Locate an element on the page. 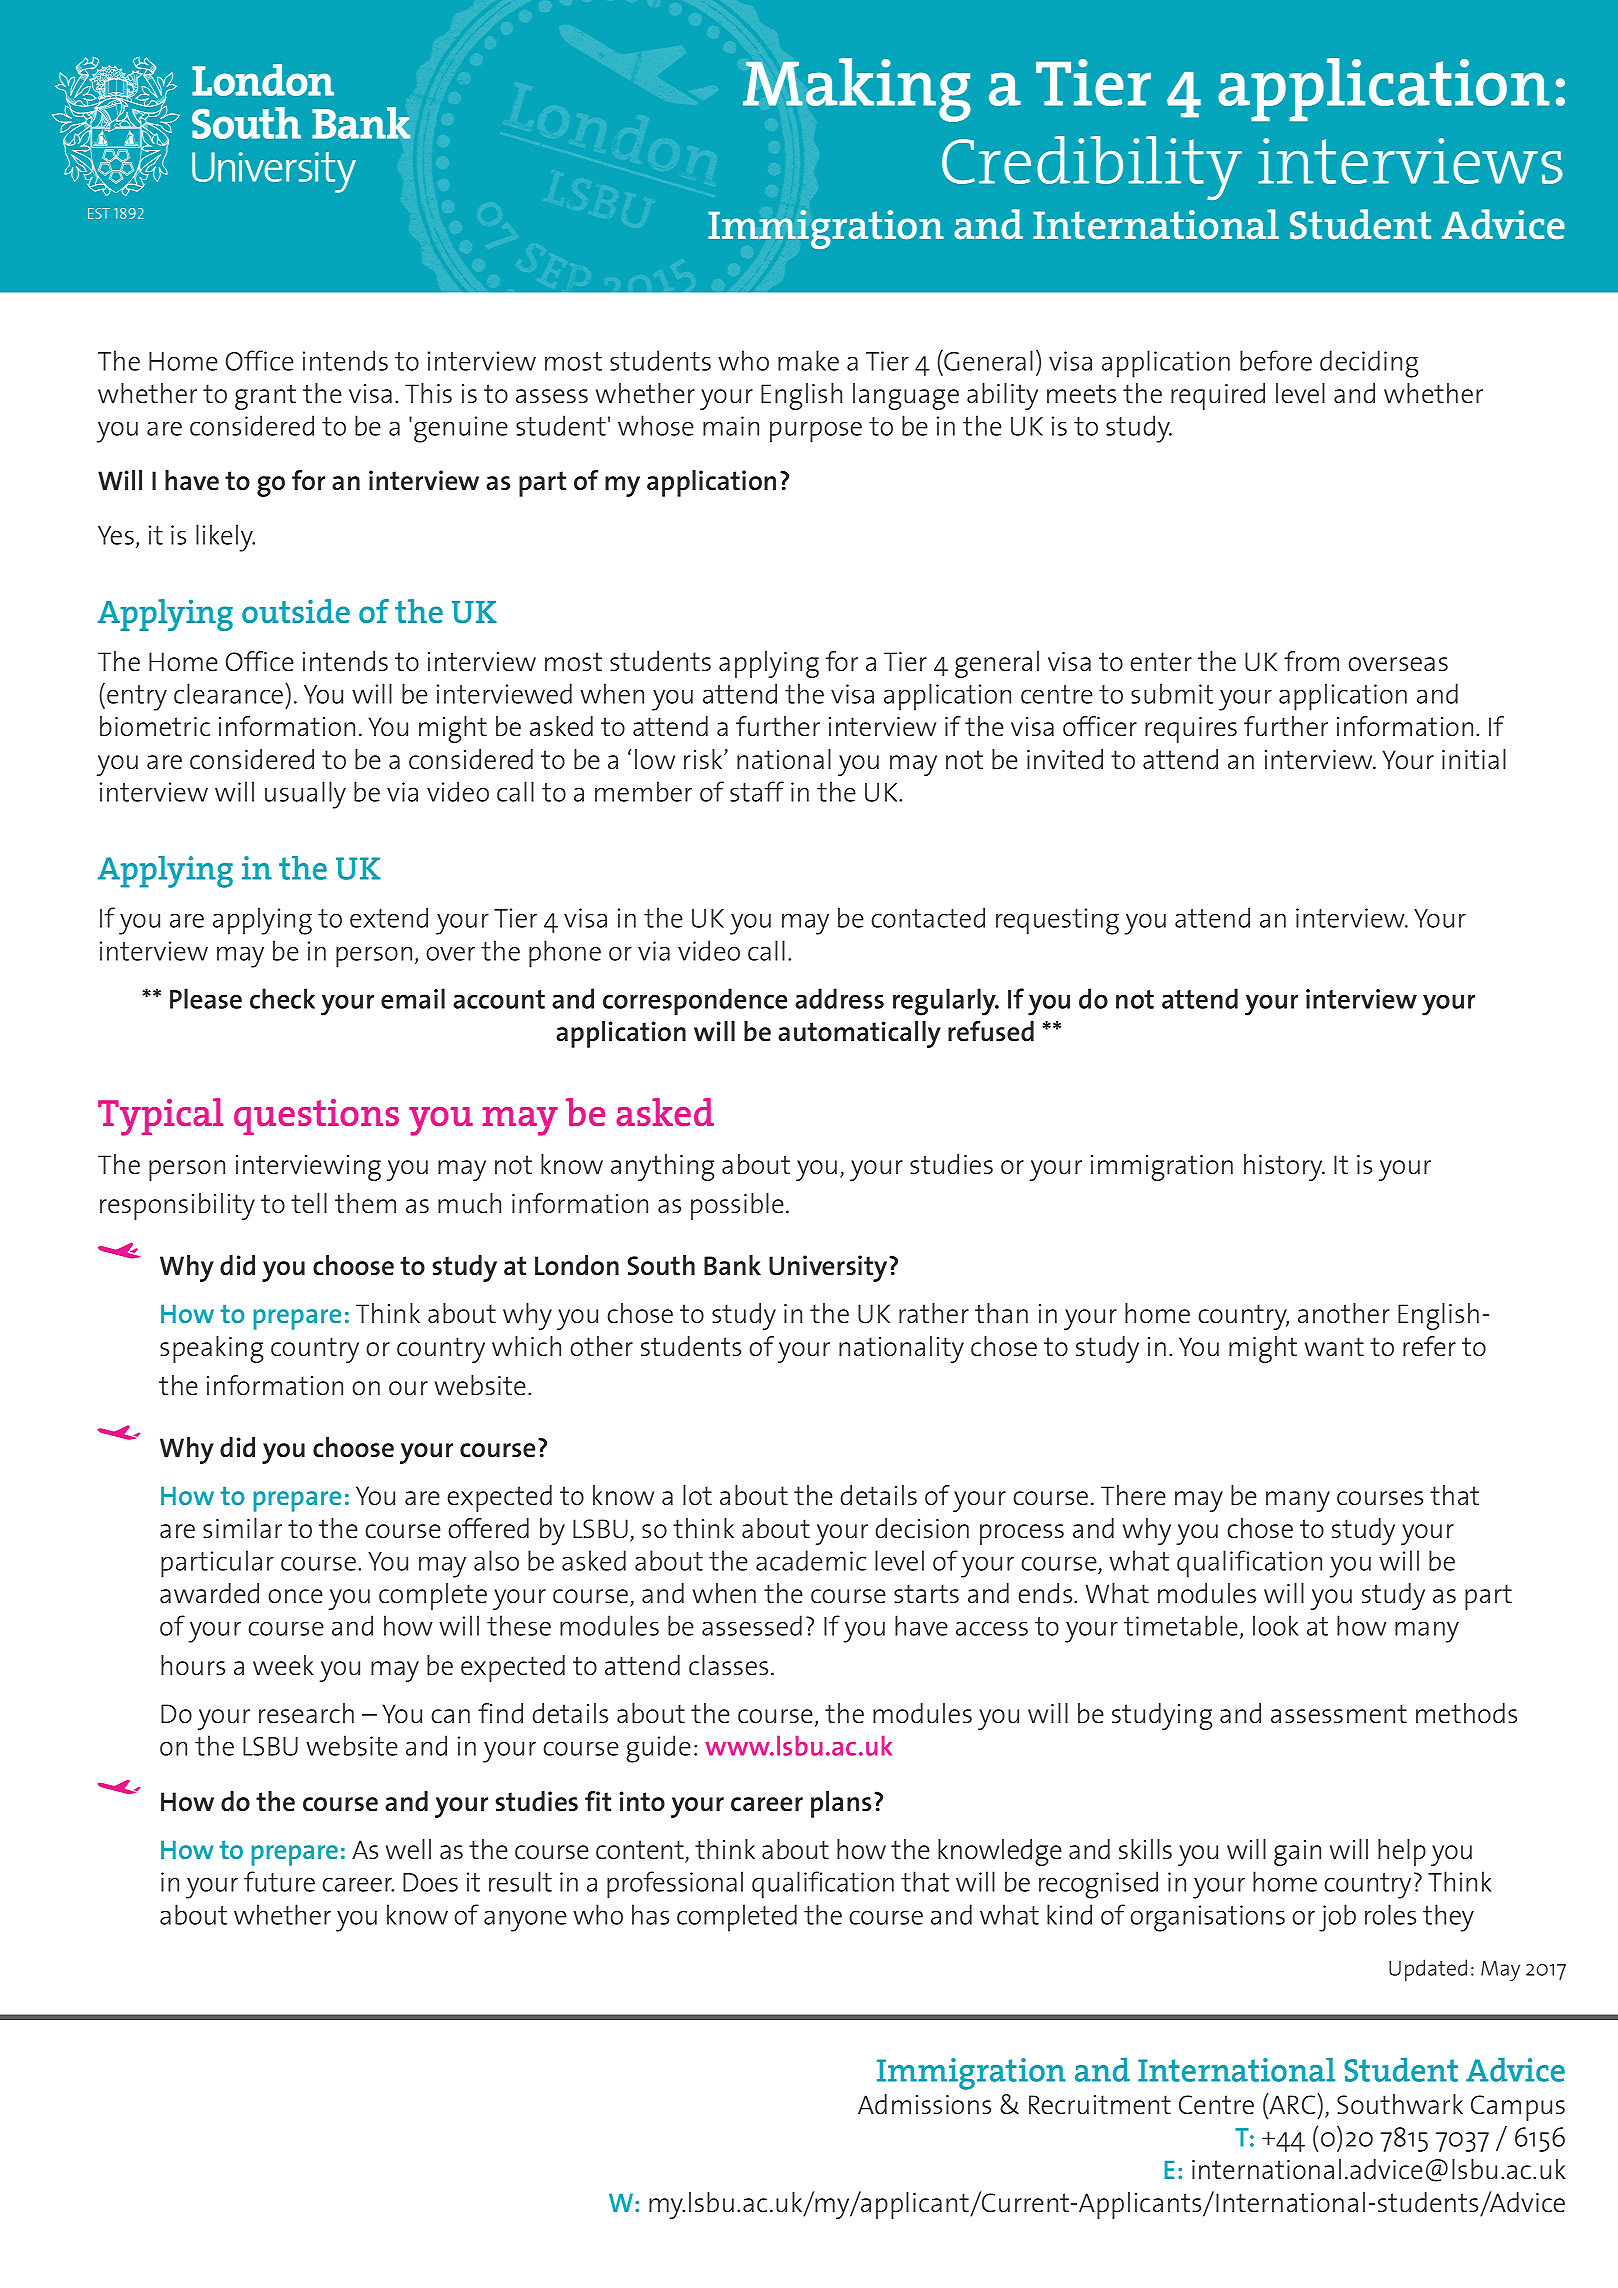 The image size is (1618, 2288). from is located at coordinates (1311, 661).
